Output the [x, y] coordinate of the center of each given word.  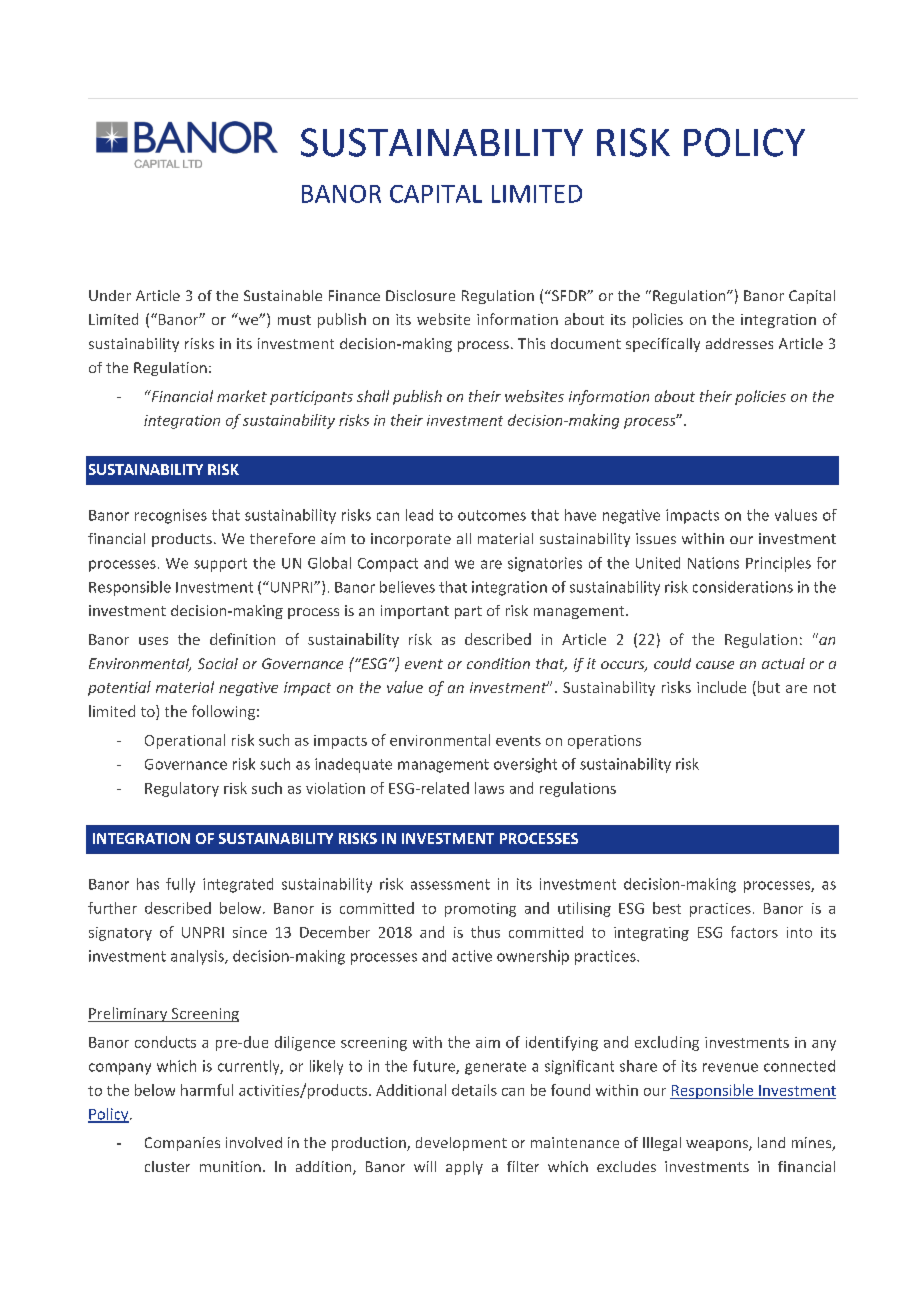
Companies [182, 1144]
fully [180, 885]
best [667, 908]
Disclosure [420, 295]
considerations [743, 587]
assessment [450, 884]
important [415, 612]
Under [110, 295]
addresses [739, 343]
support [220, 565]
